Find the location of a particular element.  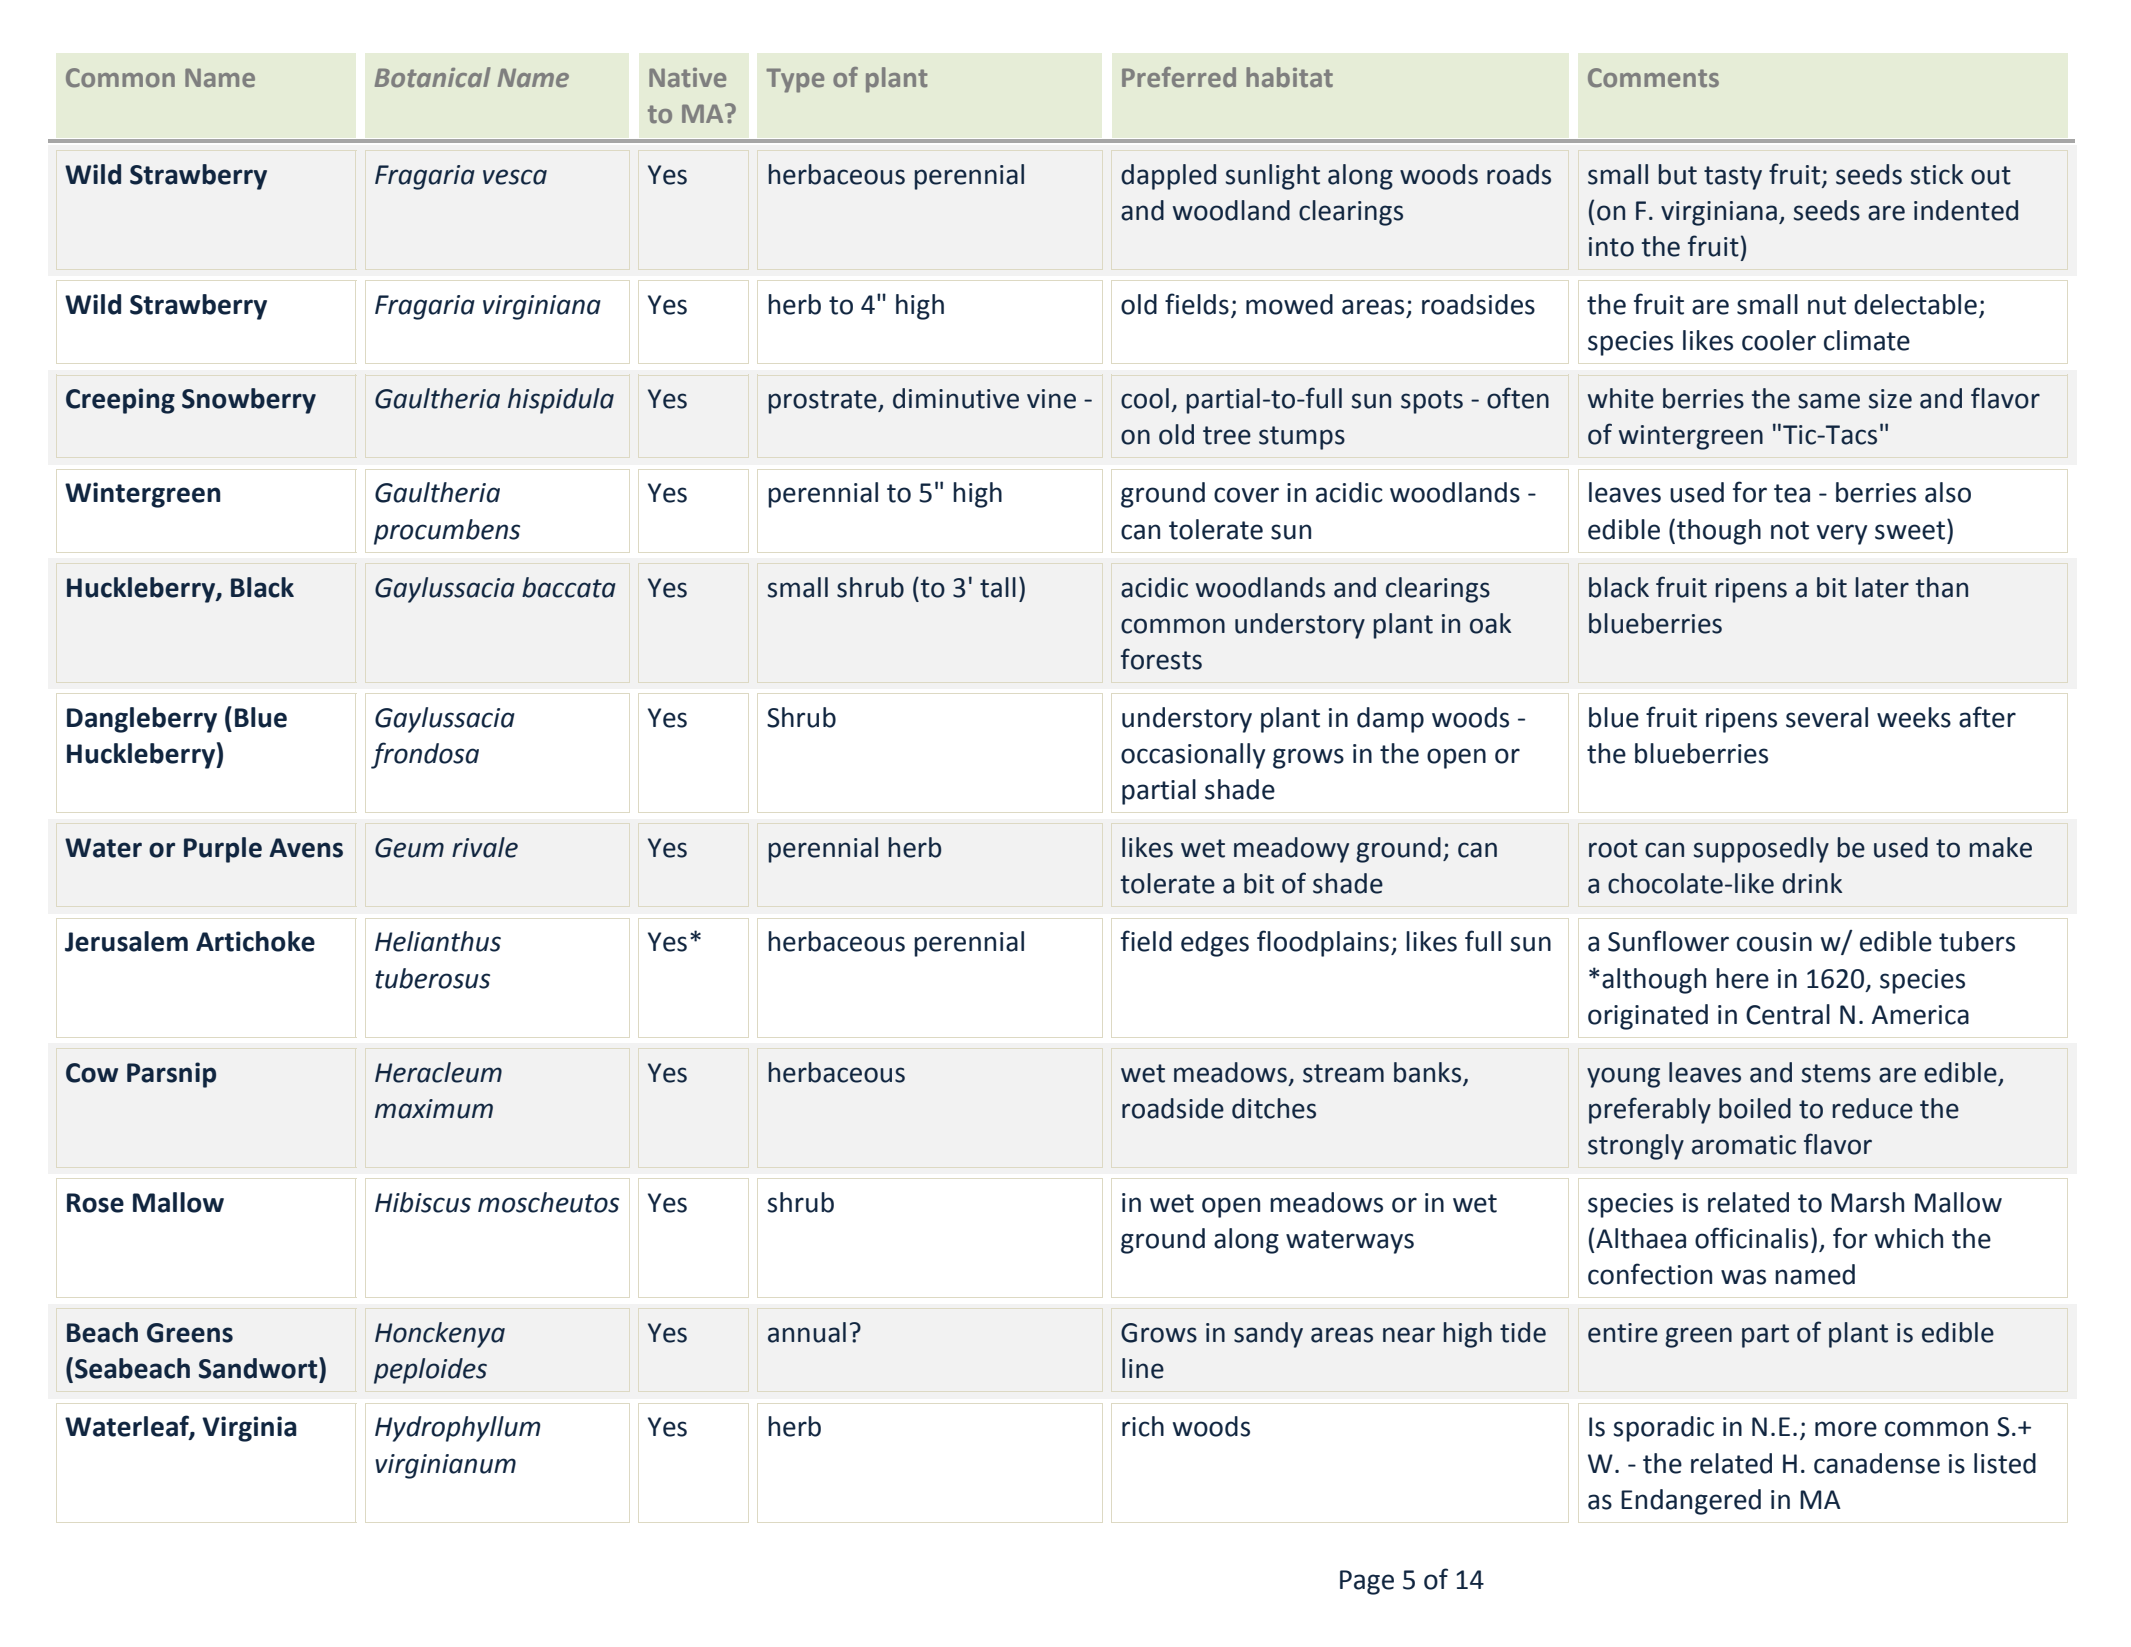

annual is located at coordinates (807, 1332).
